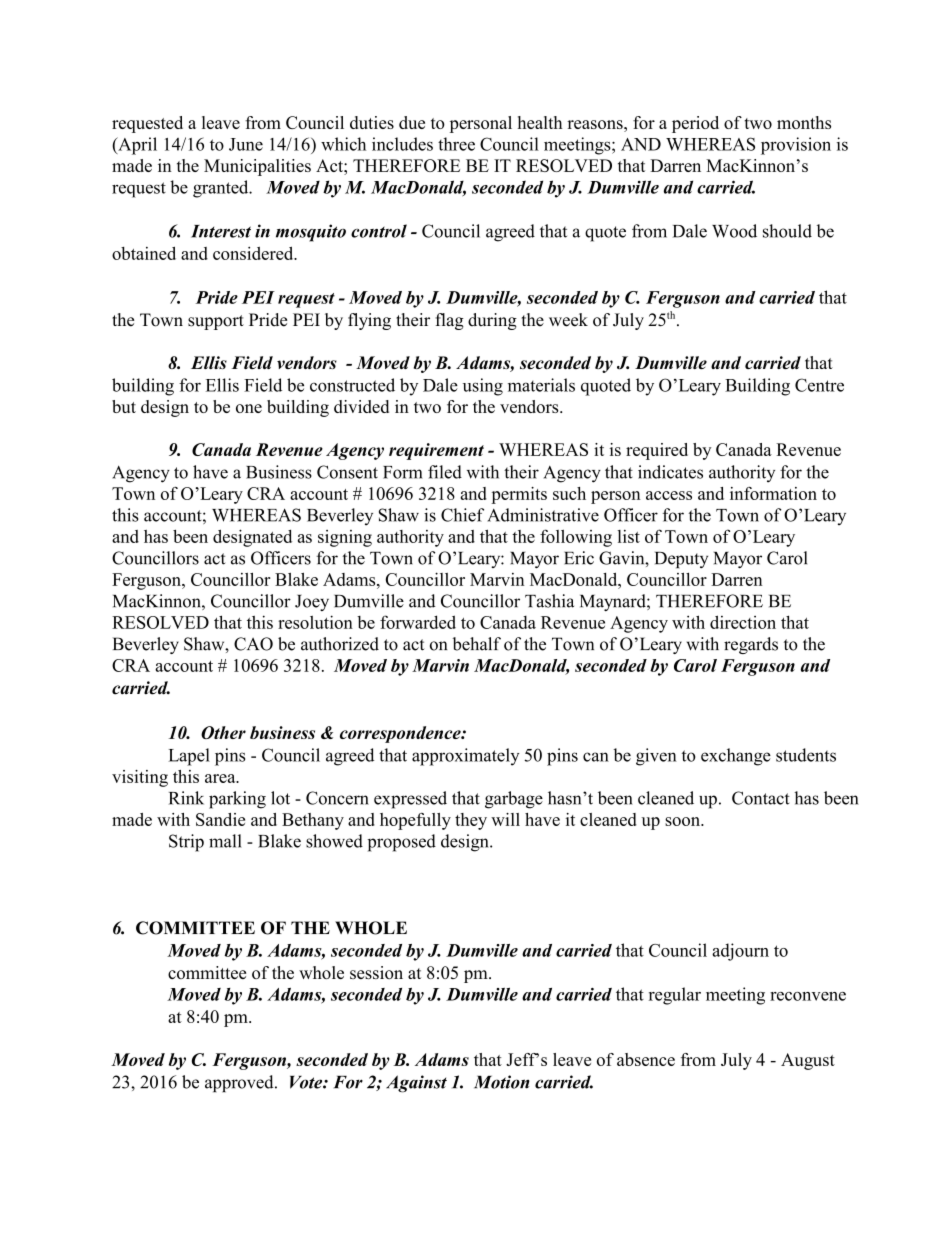 The height and width of the document is (1233, 952). What do you see at coordinates (246, 144) in the document?
I see `June` at bounding box center [246, 144].
